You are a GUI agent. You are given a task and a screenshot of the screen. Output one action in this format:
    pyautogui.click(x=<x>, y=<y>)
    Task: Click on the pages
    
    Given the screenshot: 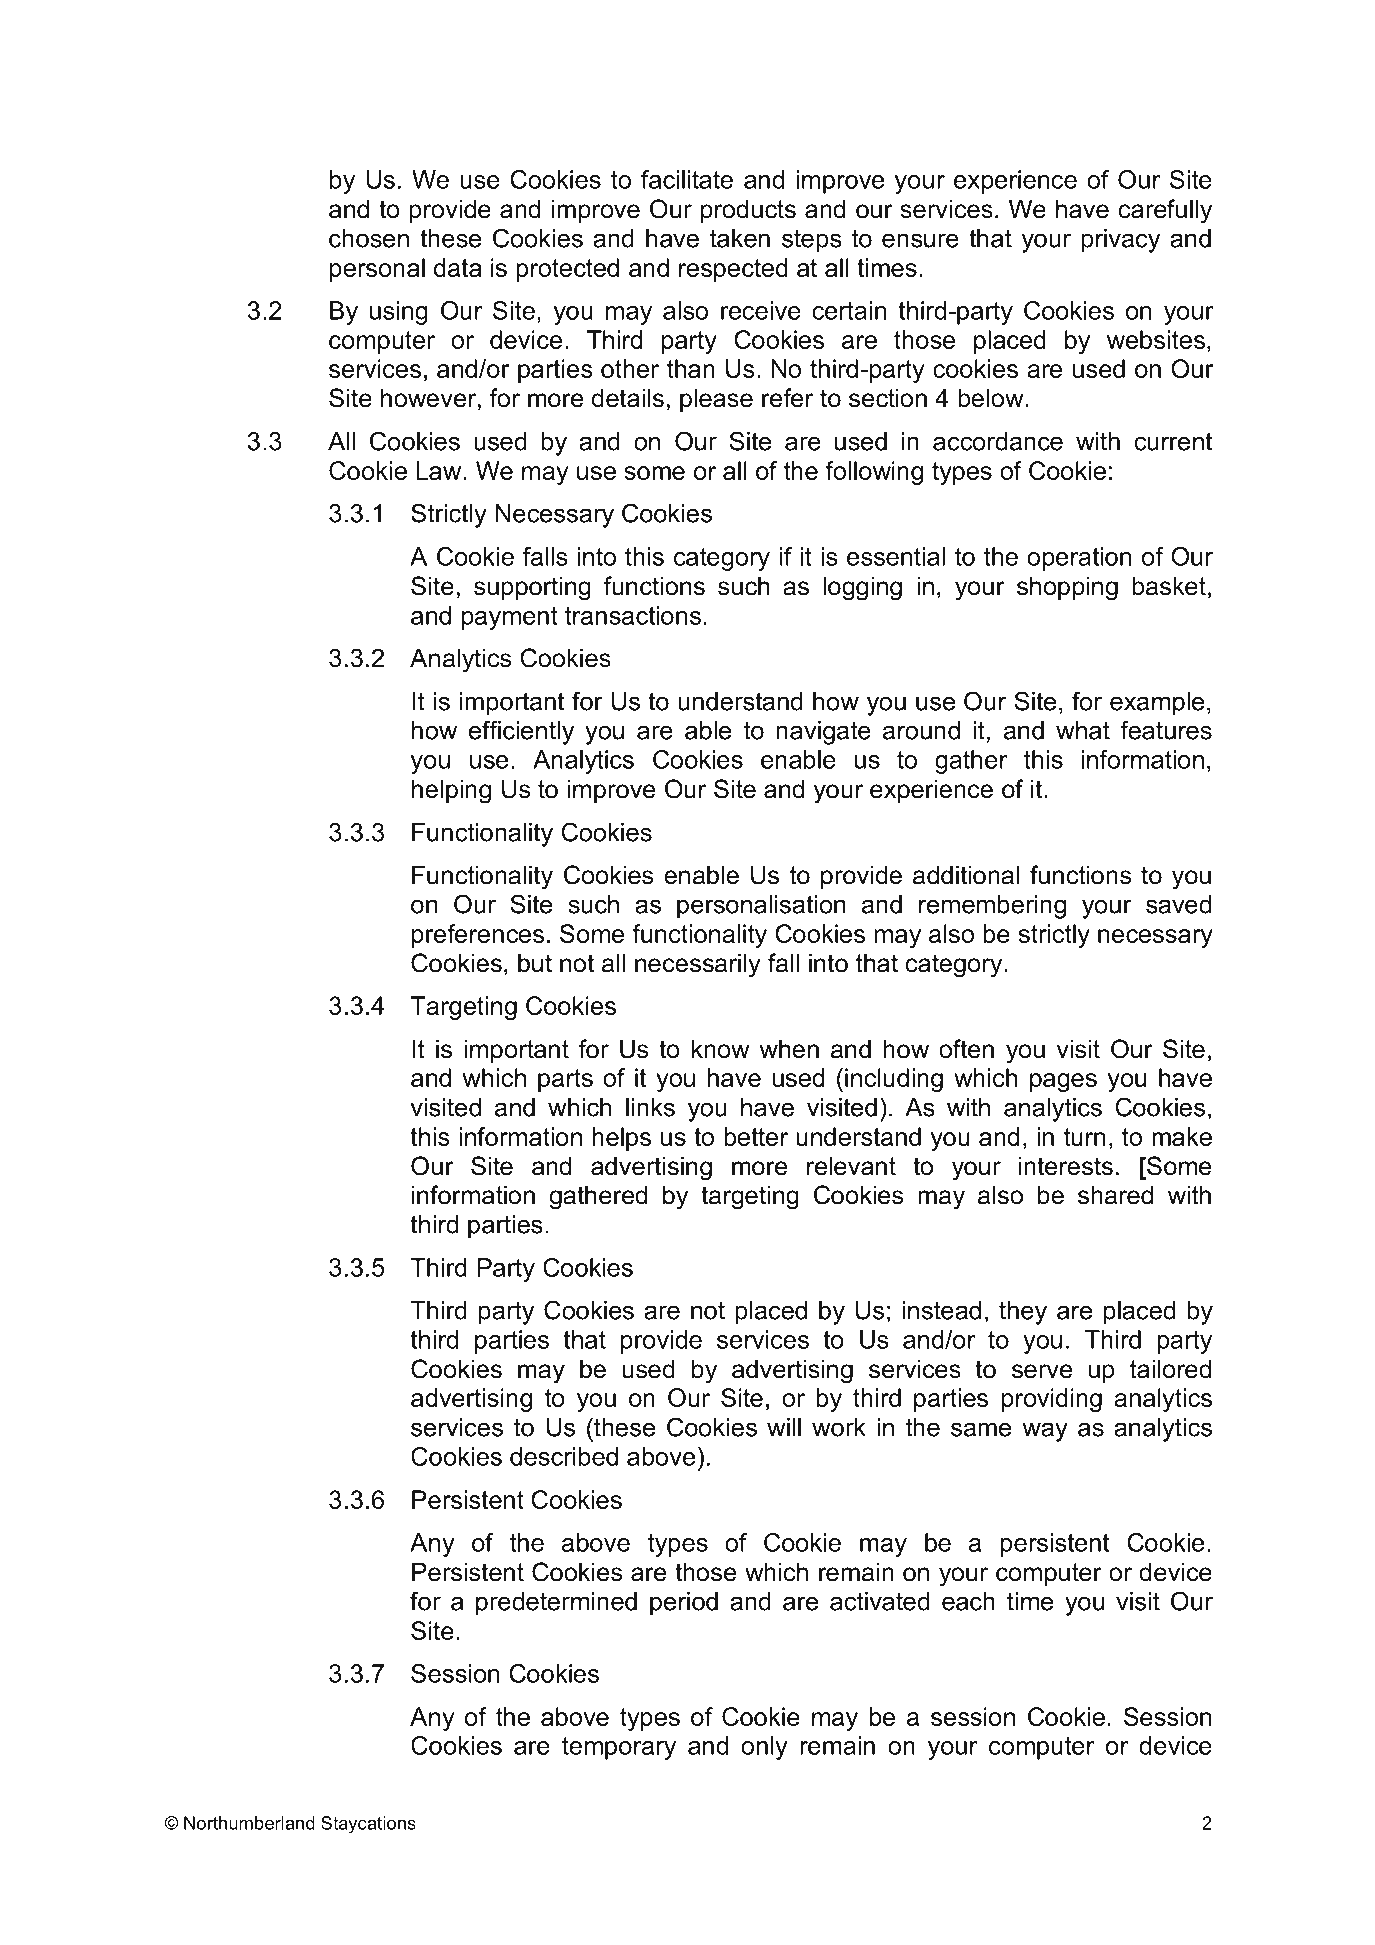 What is the action you would take?
    pyautogui.click(x=1063, y=1082)
